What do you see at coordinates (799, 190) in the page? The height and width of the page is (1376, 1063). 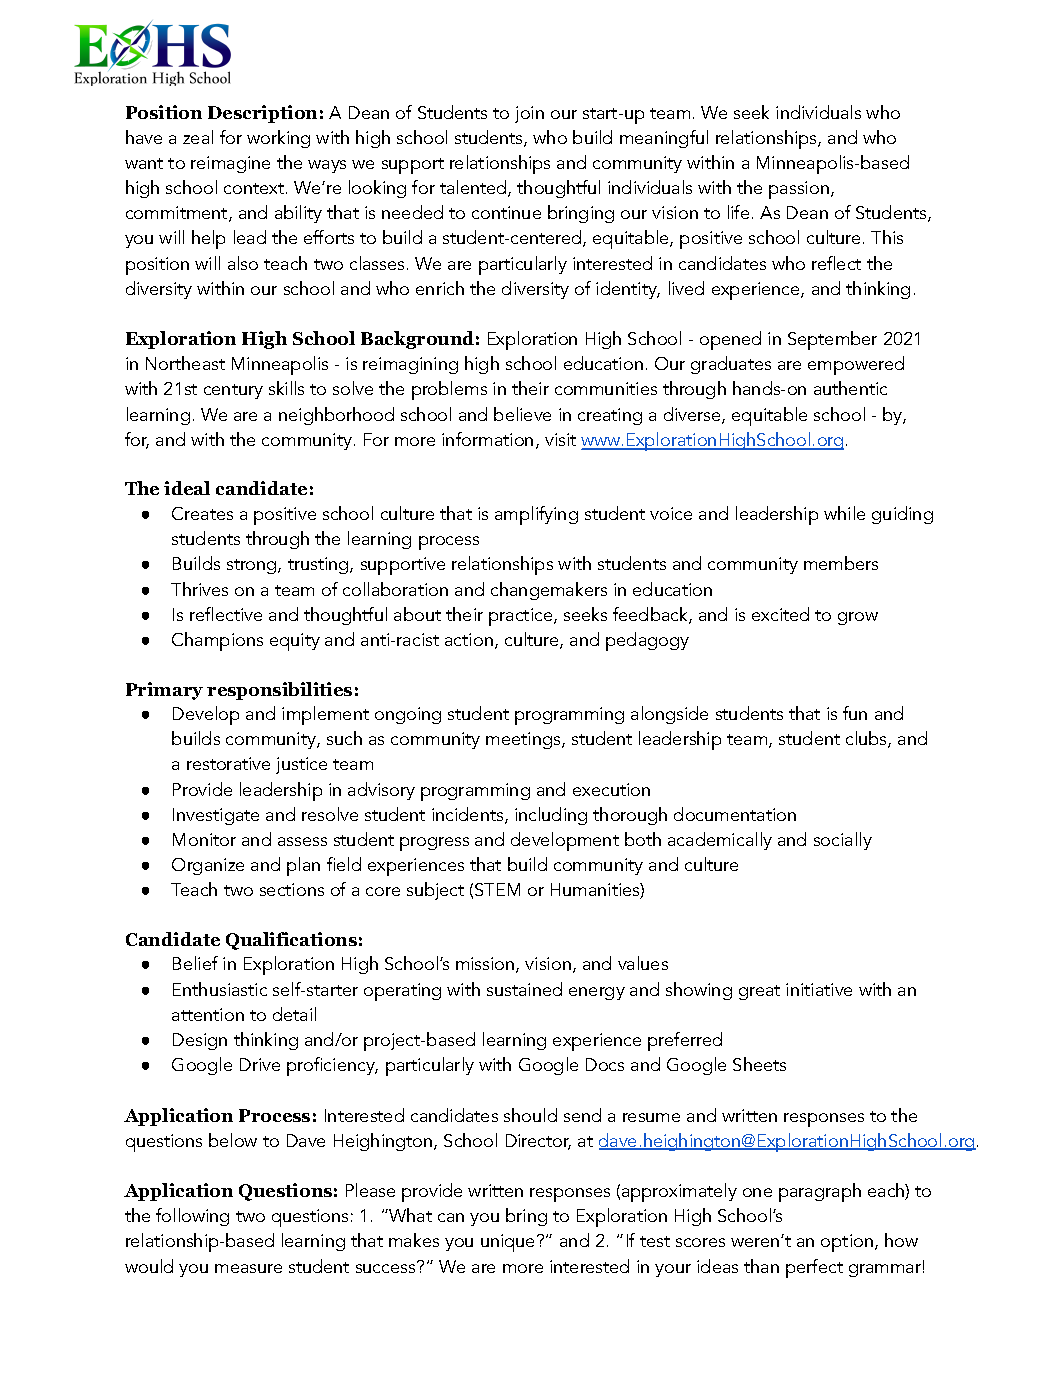 I see `passion` at bounding box center [799, 190].
